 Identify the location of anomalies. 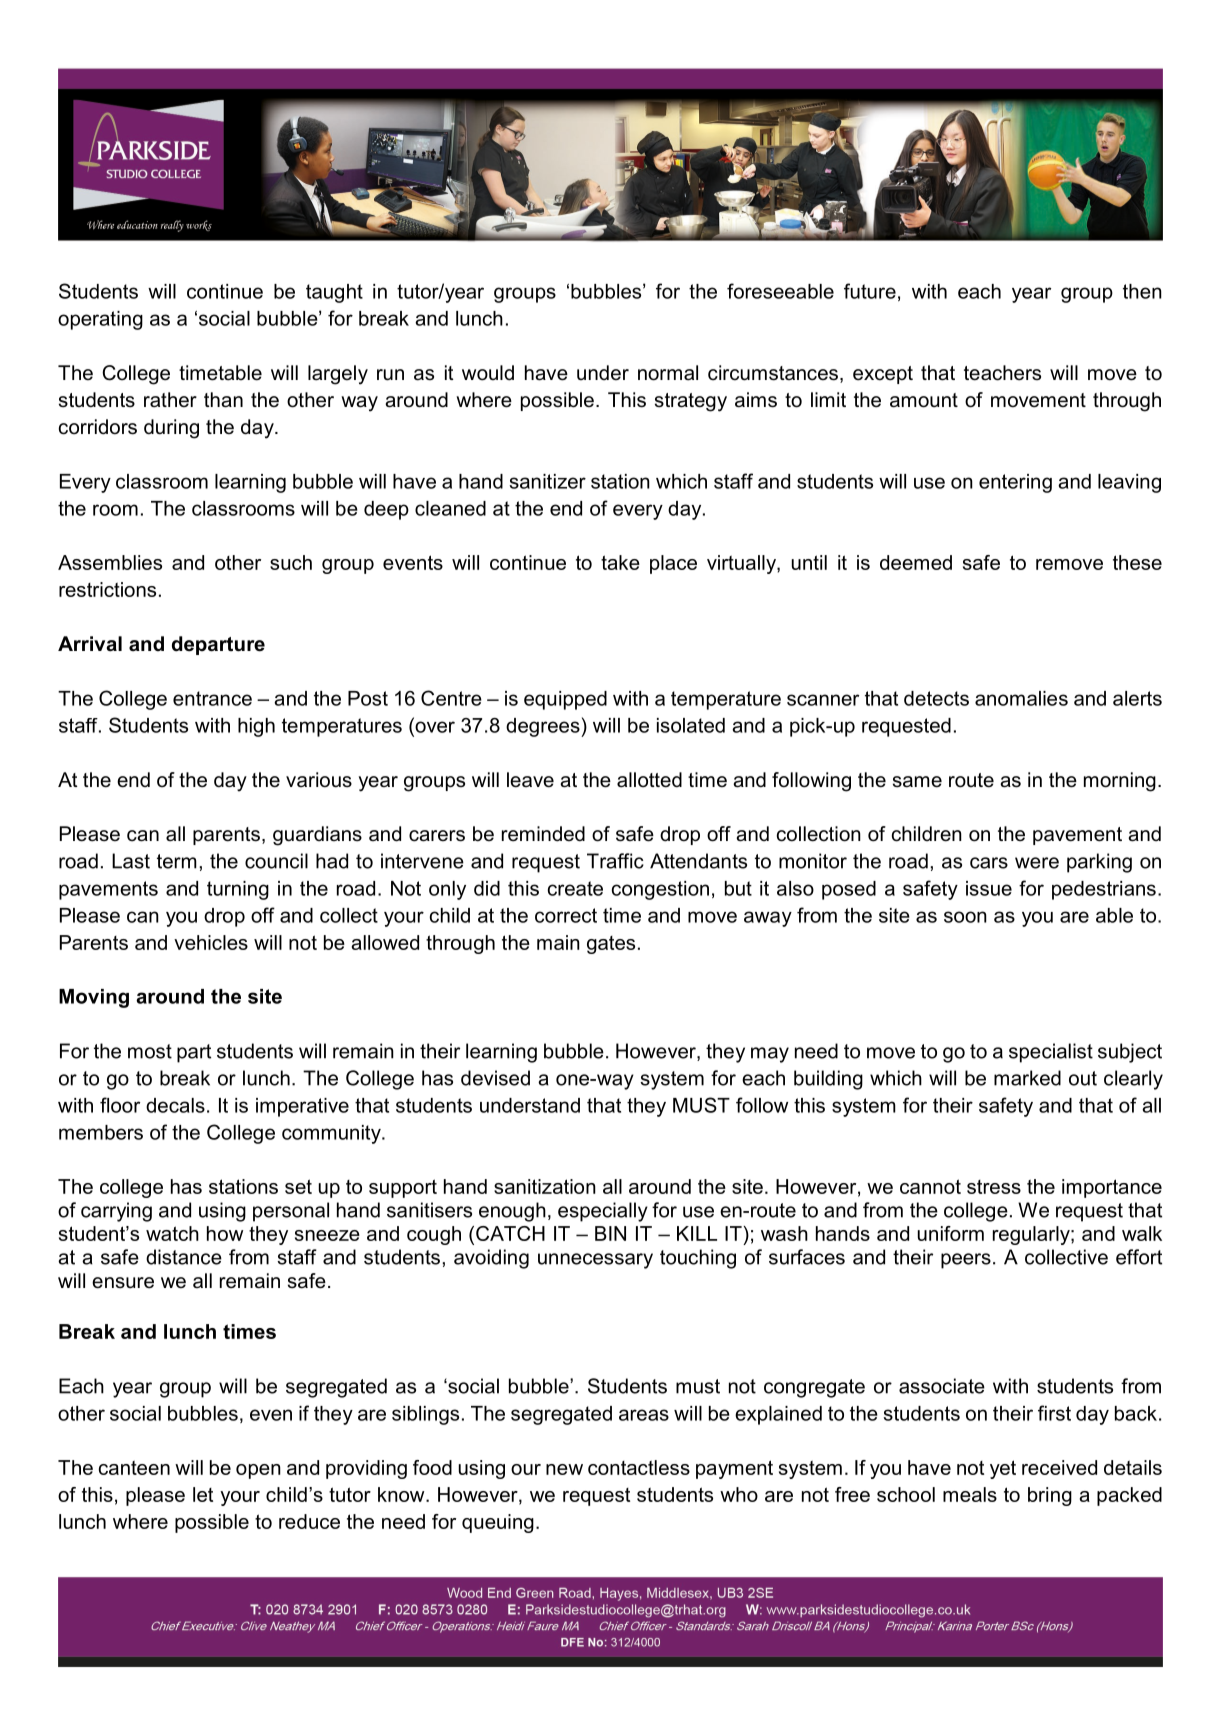
(1021, 698).
